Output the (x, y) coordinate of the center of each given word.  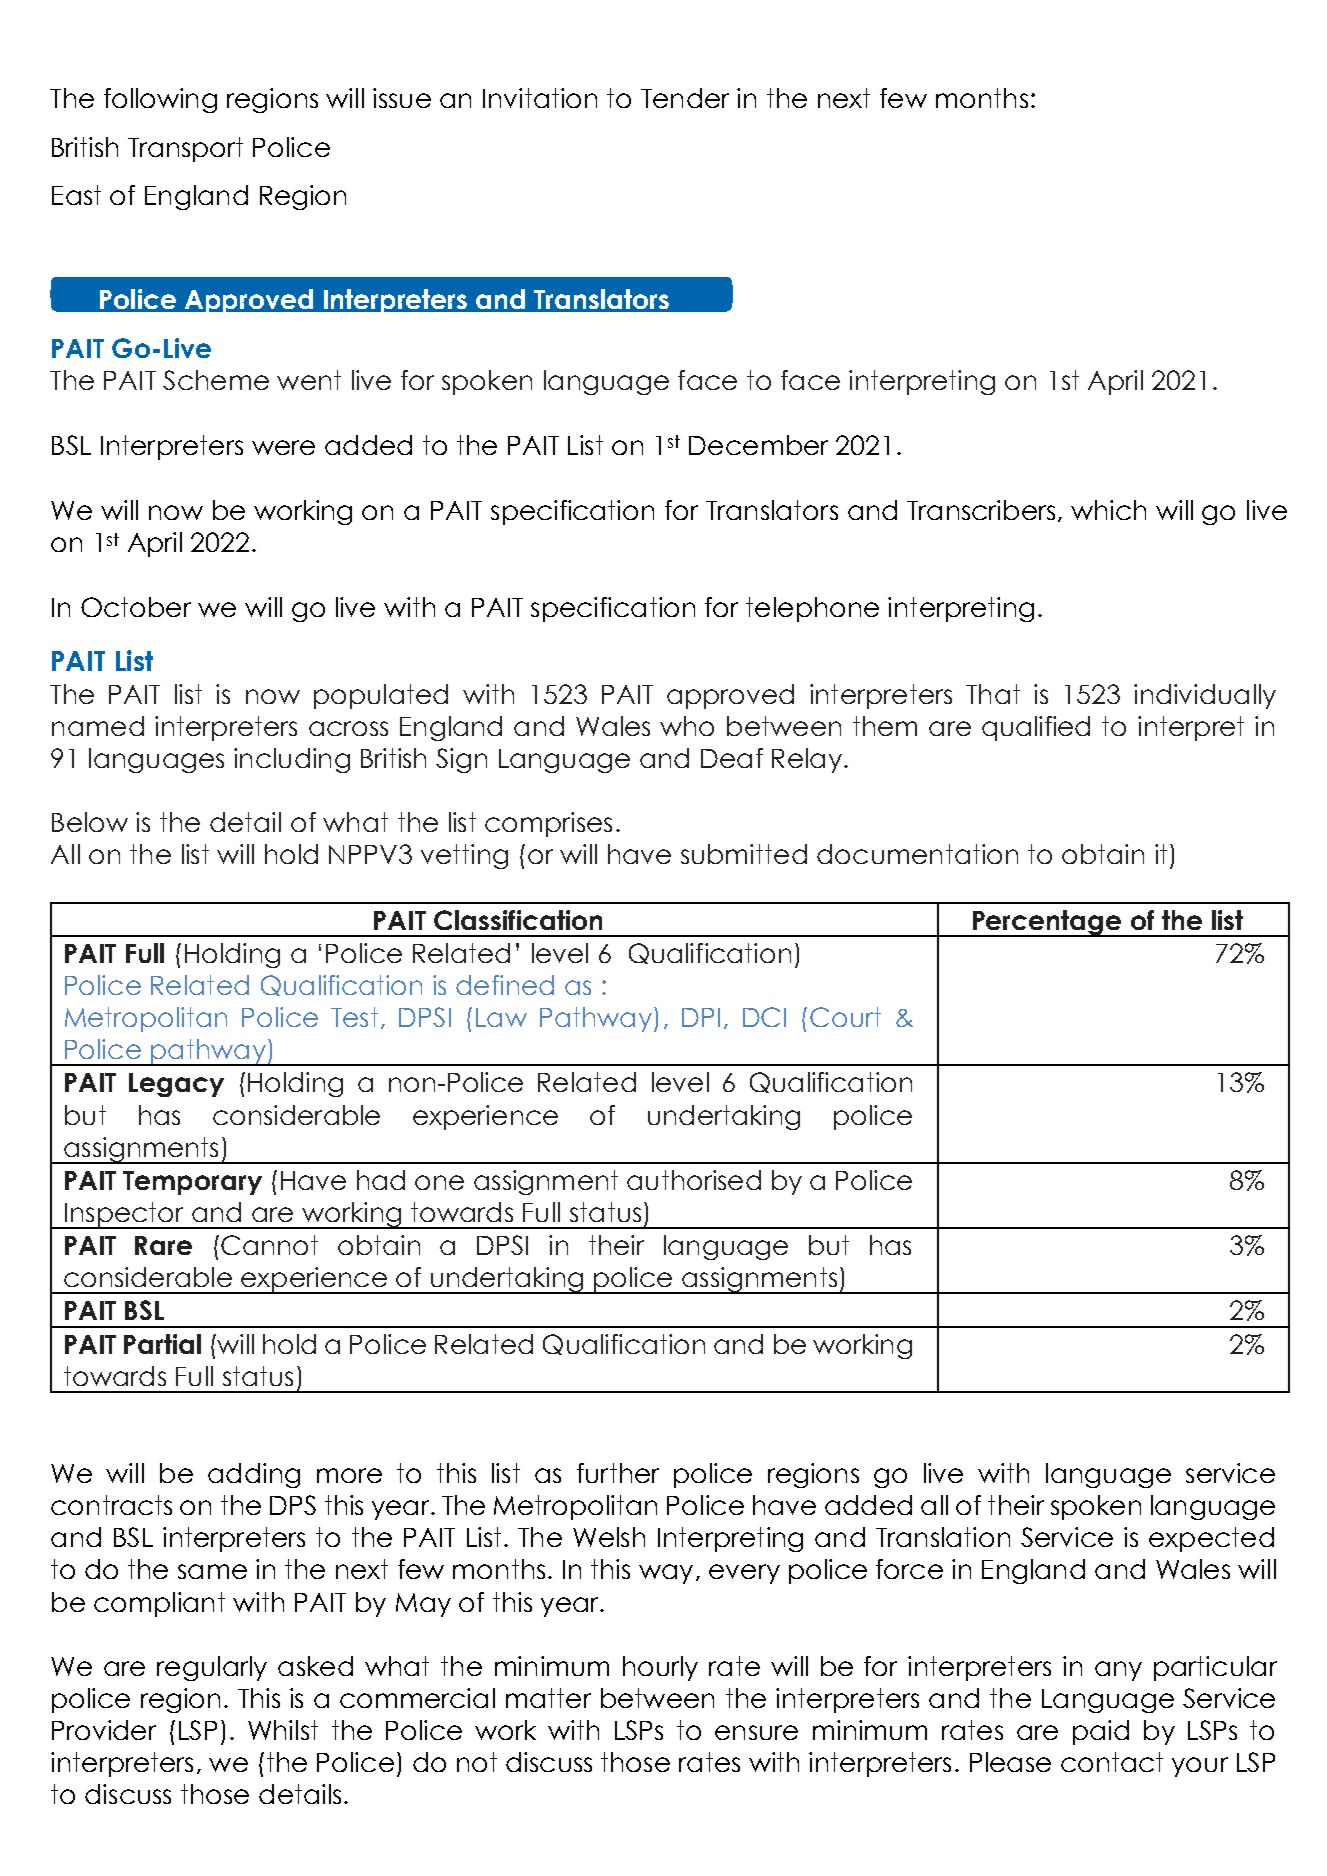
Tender (685, 98)
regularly (212, 1668)
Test (354, 1017)
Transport (185, 149)
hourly (660, 1668)
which (1108, 510)
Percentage (1047, 923)
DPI (701, 1017)
